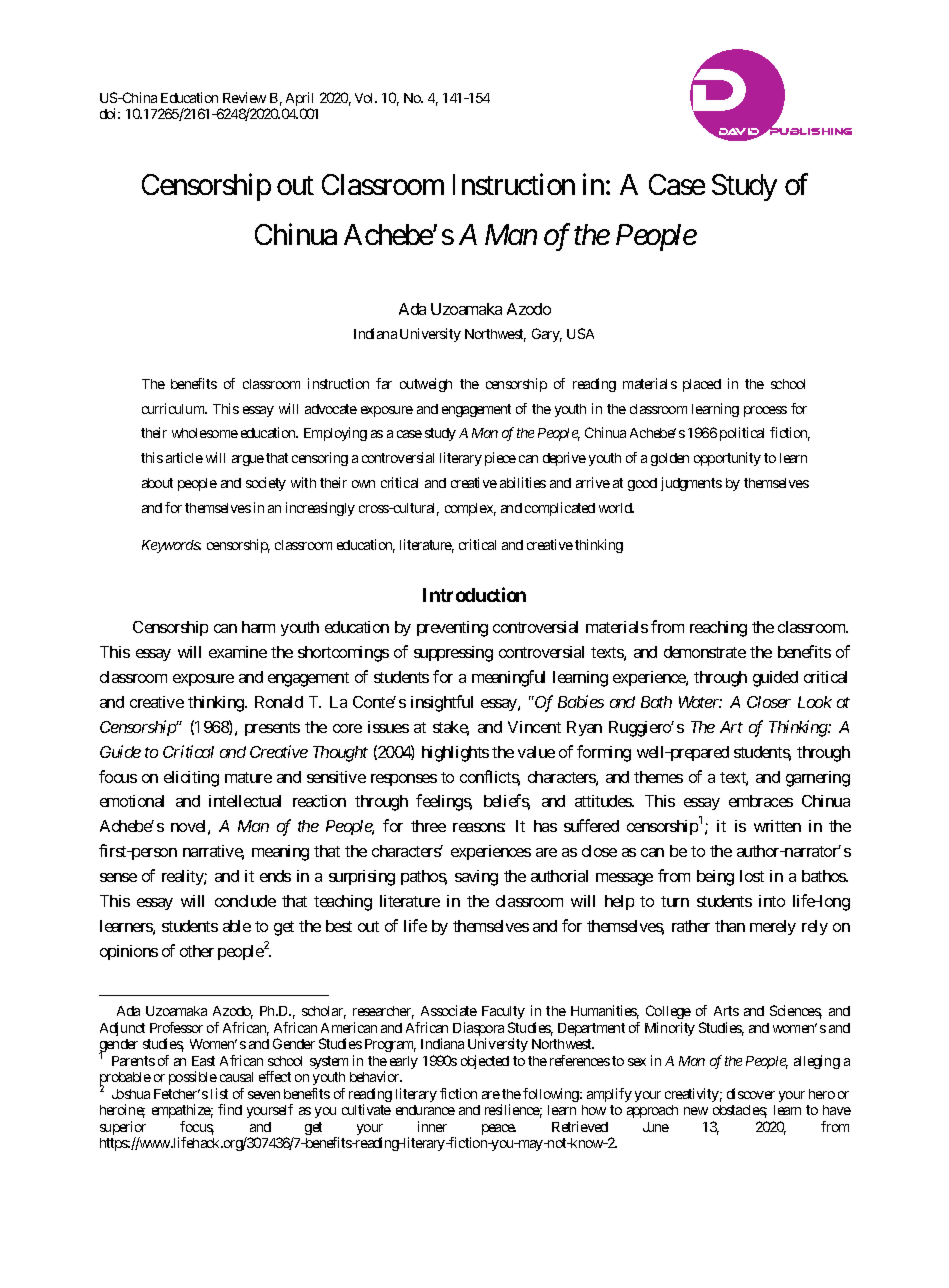  What do you see at coordinates (702, 385) in the screenshot?
I see `placed` at bounding box center [702, 385].
